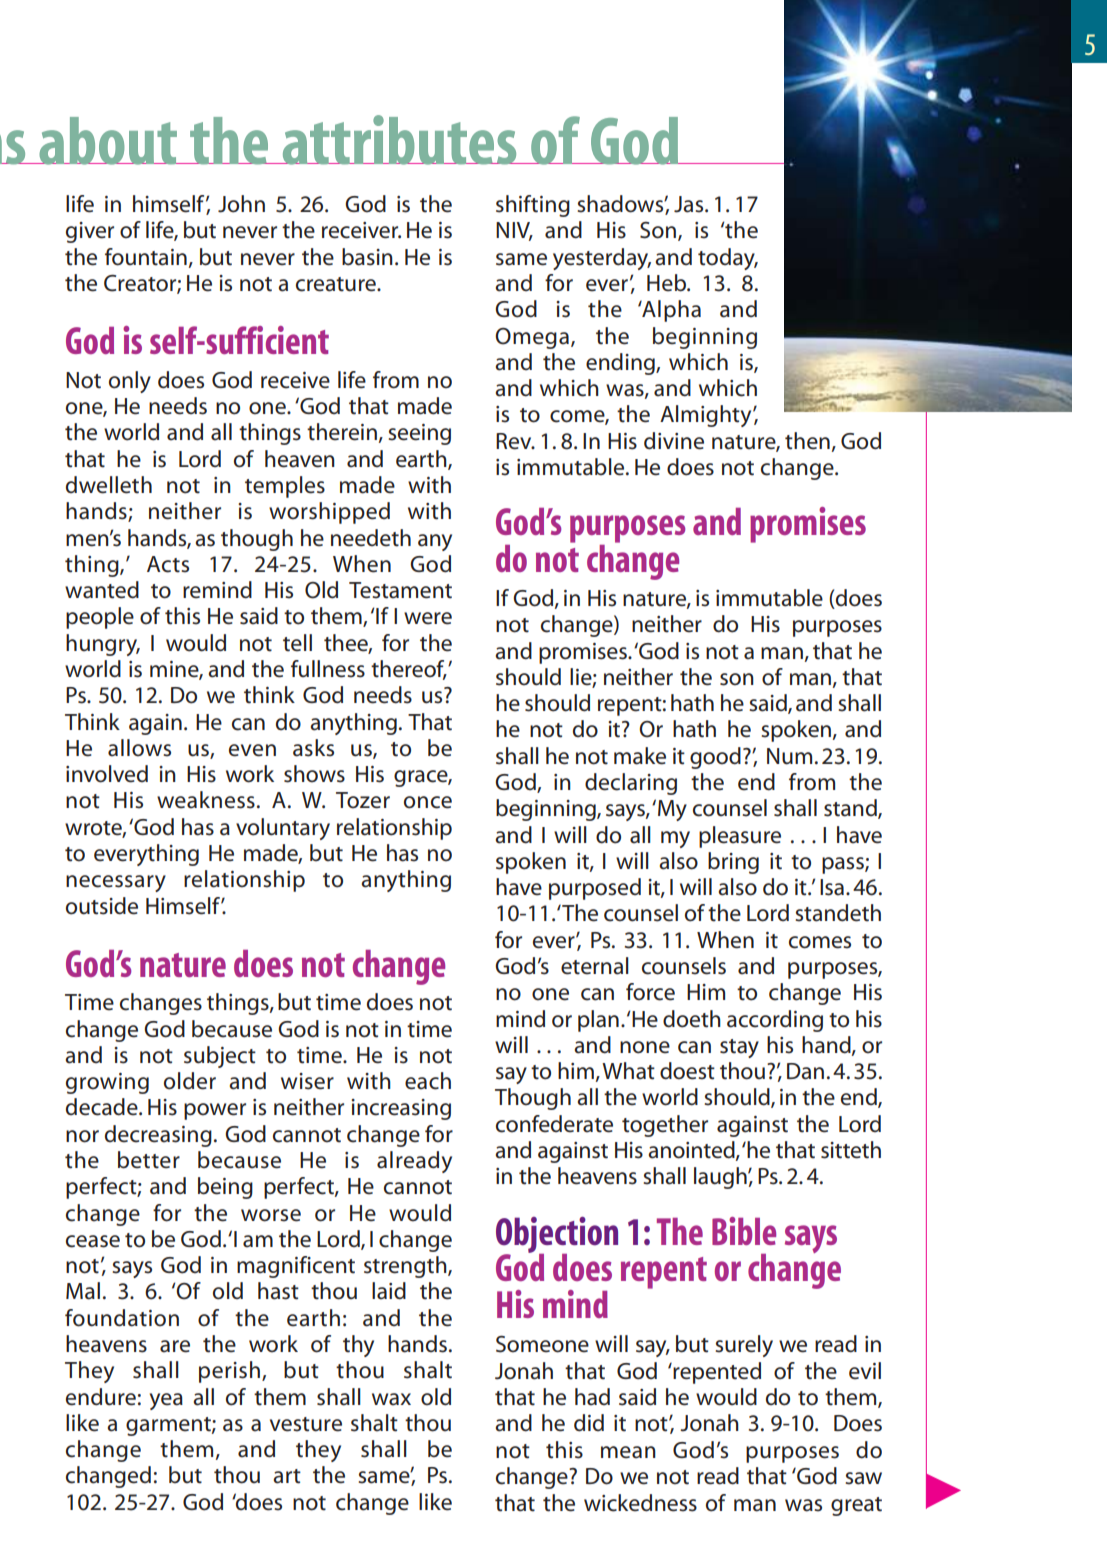 The height and width of the document is (1562, 1107). I want to click on saw, so click(863, 1478).
